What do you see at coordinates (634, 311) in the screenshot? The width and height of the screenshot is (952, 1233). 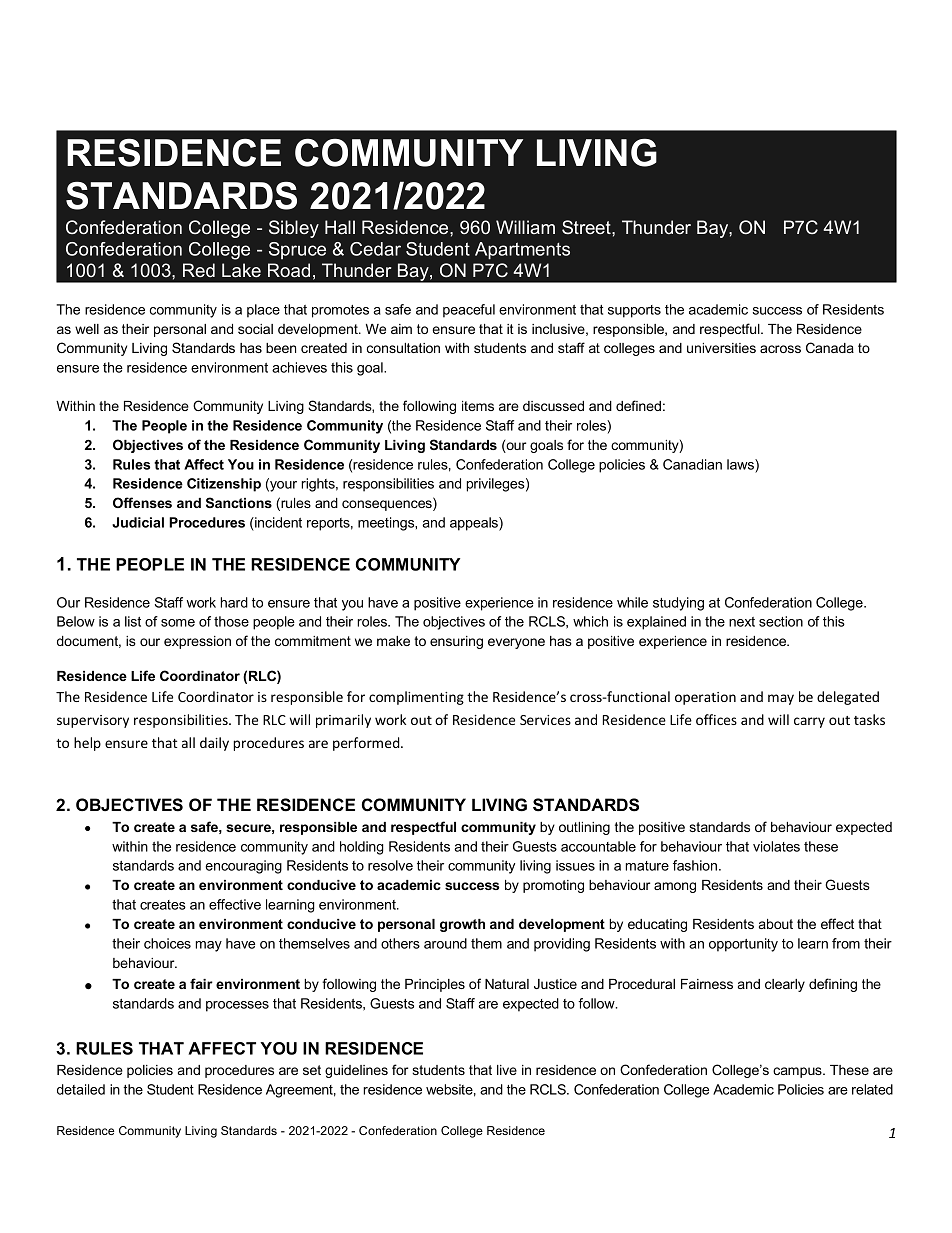 I see `supports` at bounding box center [634, 311].
